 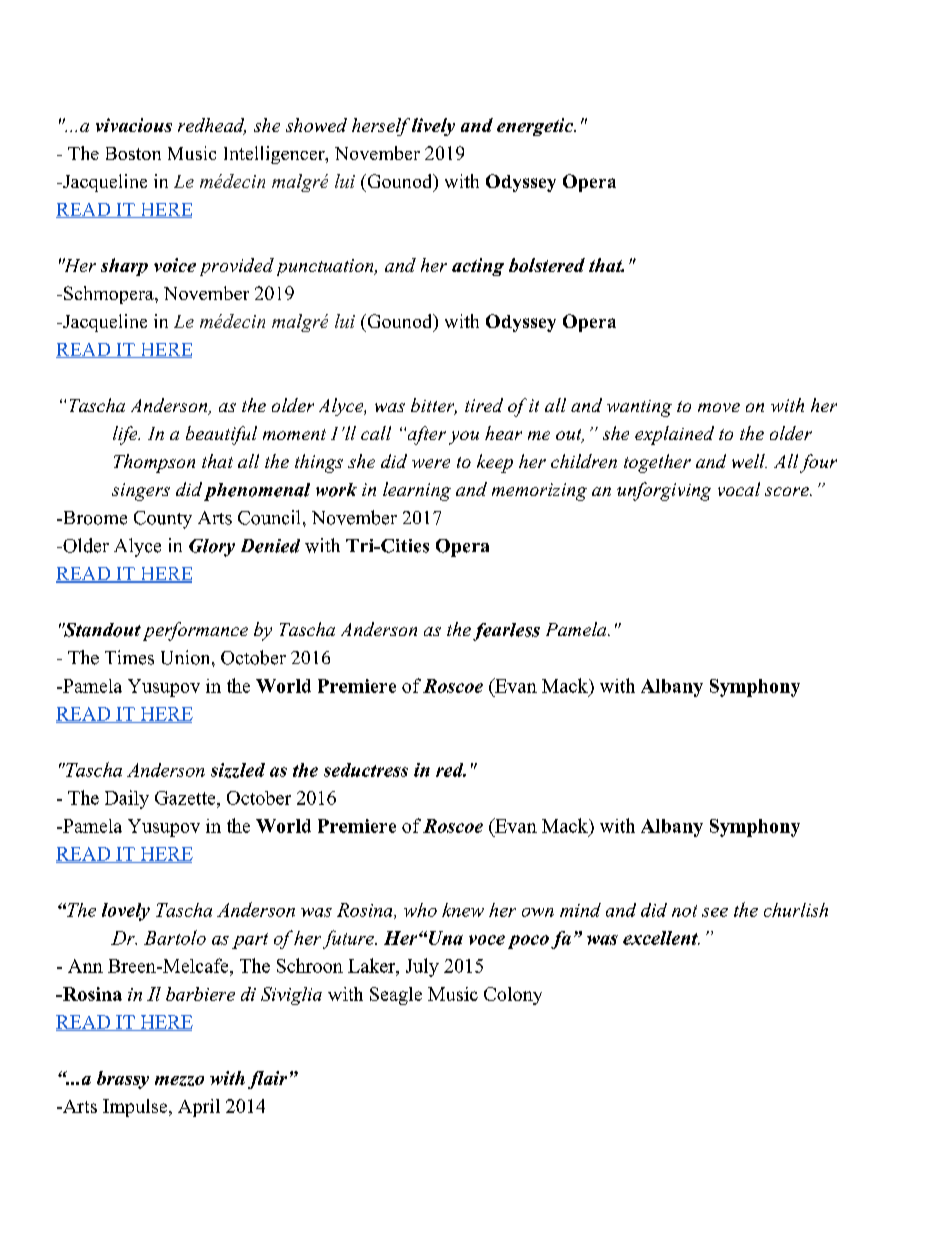 What do you see at coordinates (715, 912) in the screenshot?
I see `see` at bounding box center [715, 912].
